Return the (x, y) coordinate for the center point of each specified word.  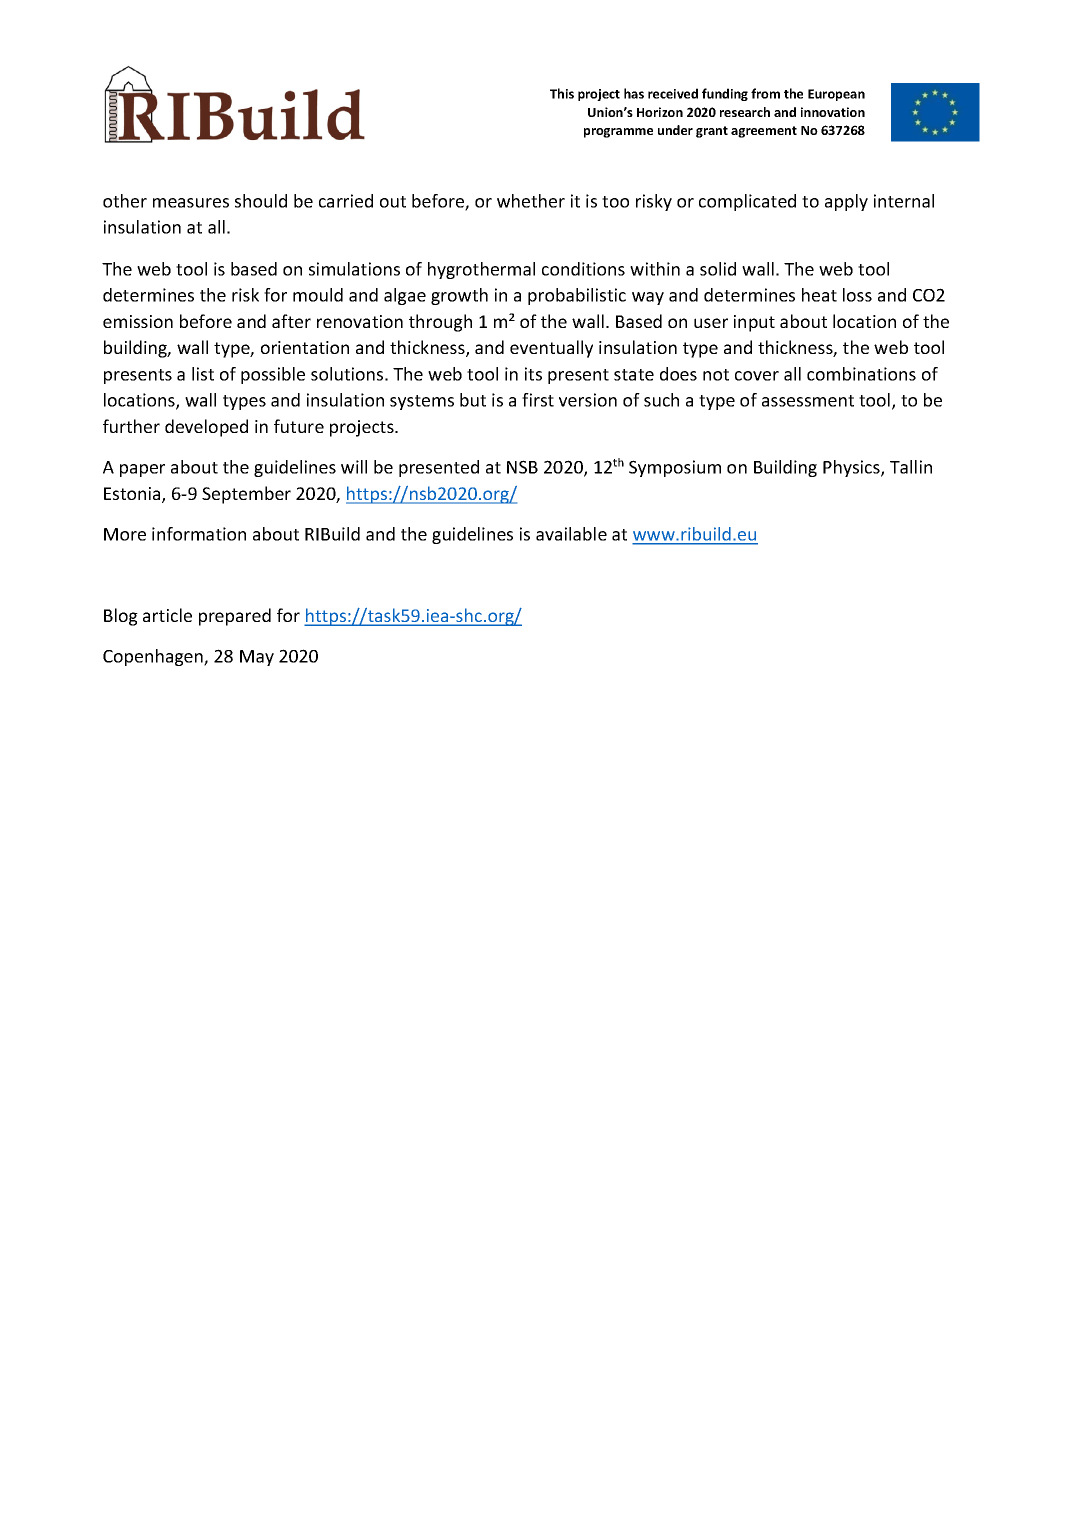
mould (318, 295)
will (354, 467)
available (571, 534)
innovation (833, 112)
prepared (235, 617)
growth (459, 296)
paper (142, 470)
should (261, 201)
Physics (852, 468)
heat (819, 295)
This (562, 93)
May (257, 658)
